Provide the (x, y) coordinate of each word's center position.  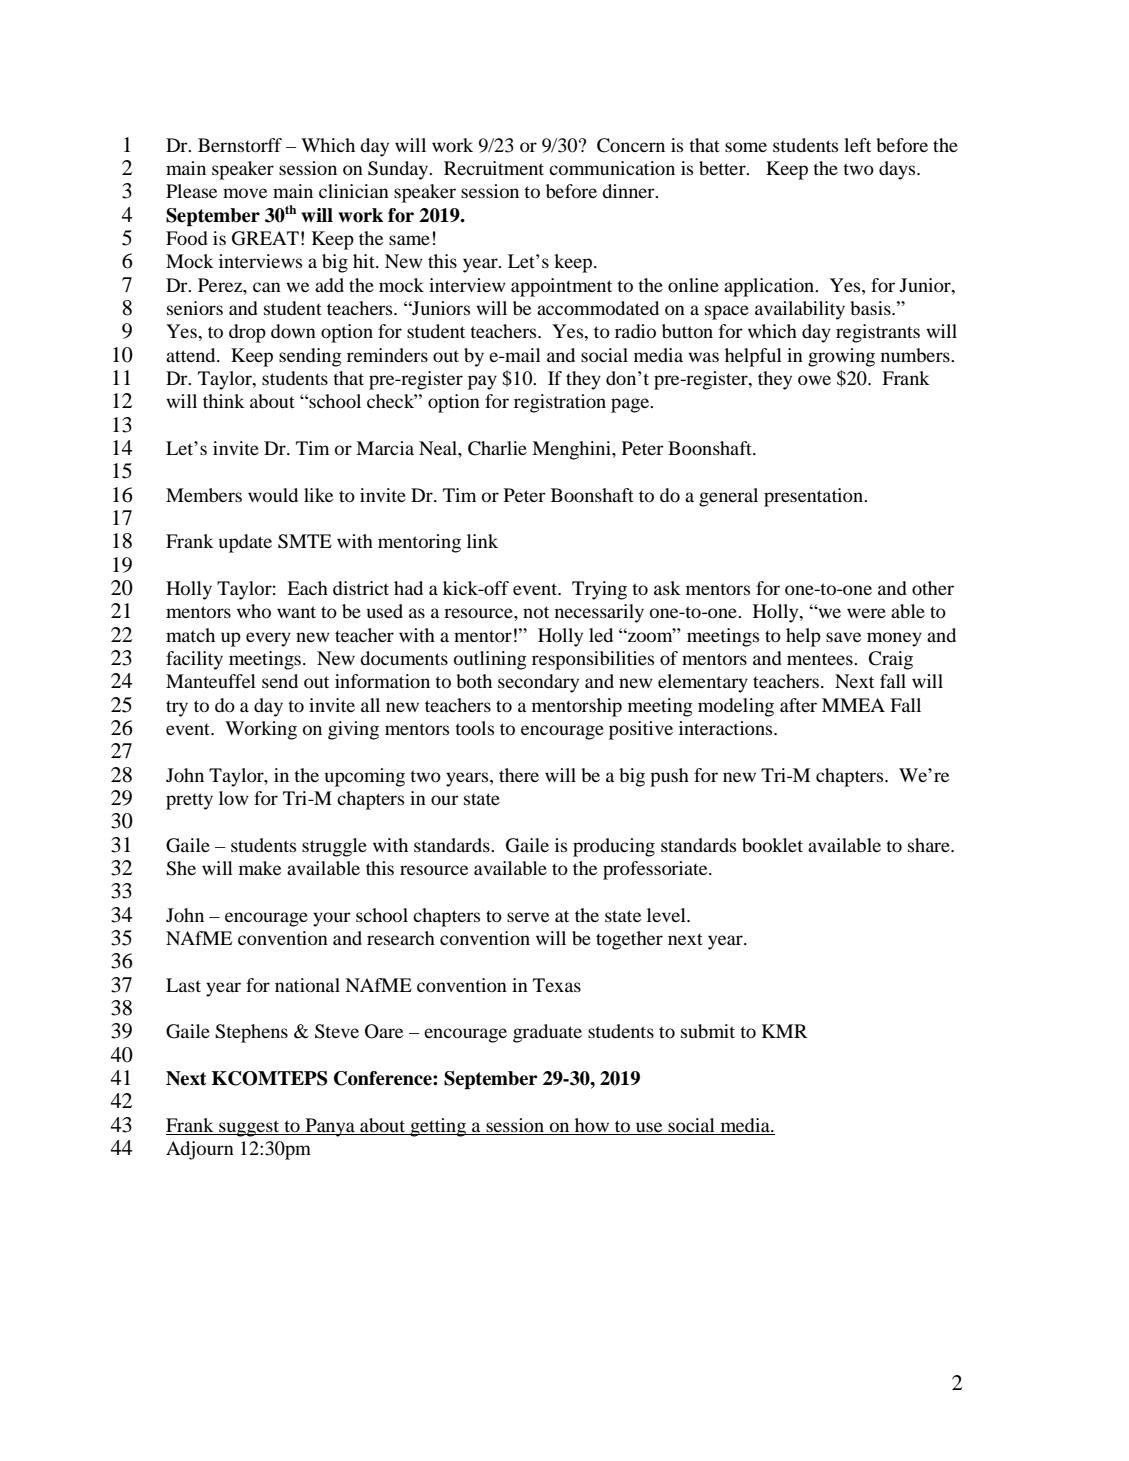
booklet (772, 845)
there (519, 775)
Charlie (497, 448)
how (592, 1125)
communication (612, 168)
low (234, 798)
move (245, 193)
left (857, 145)
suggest (249, 1128)
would (273, 495)
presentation (814, 497)
